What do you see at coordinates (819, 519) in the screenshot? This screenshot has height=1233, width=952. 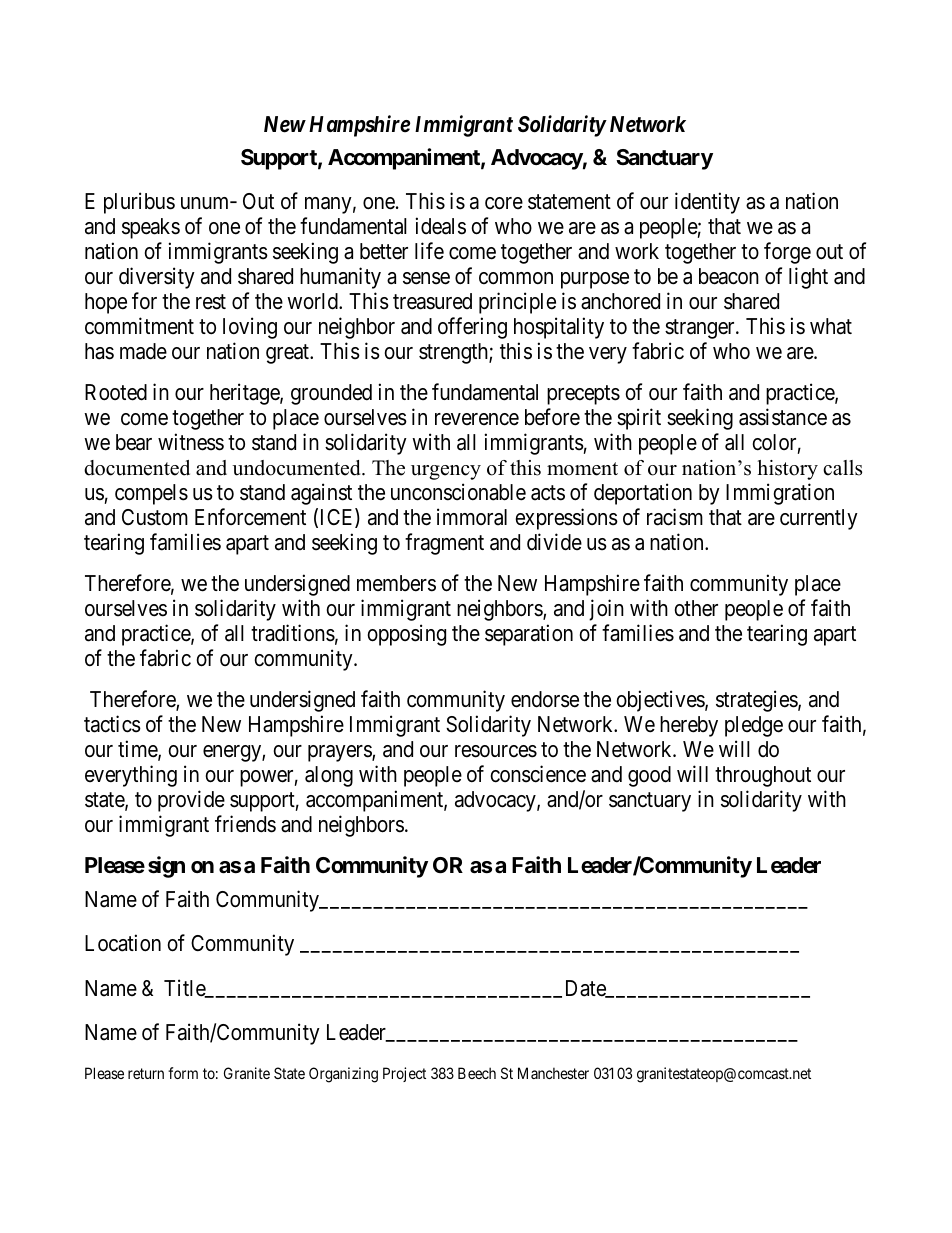 I see `currently` at bounding box center [819, 519].
